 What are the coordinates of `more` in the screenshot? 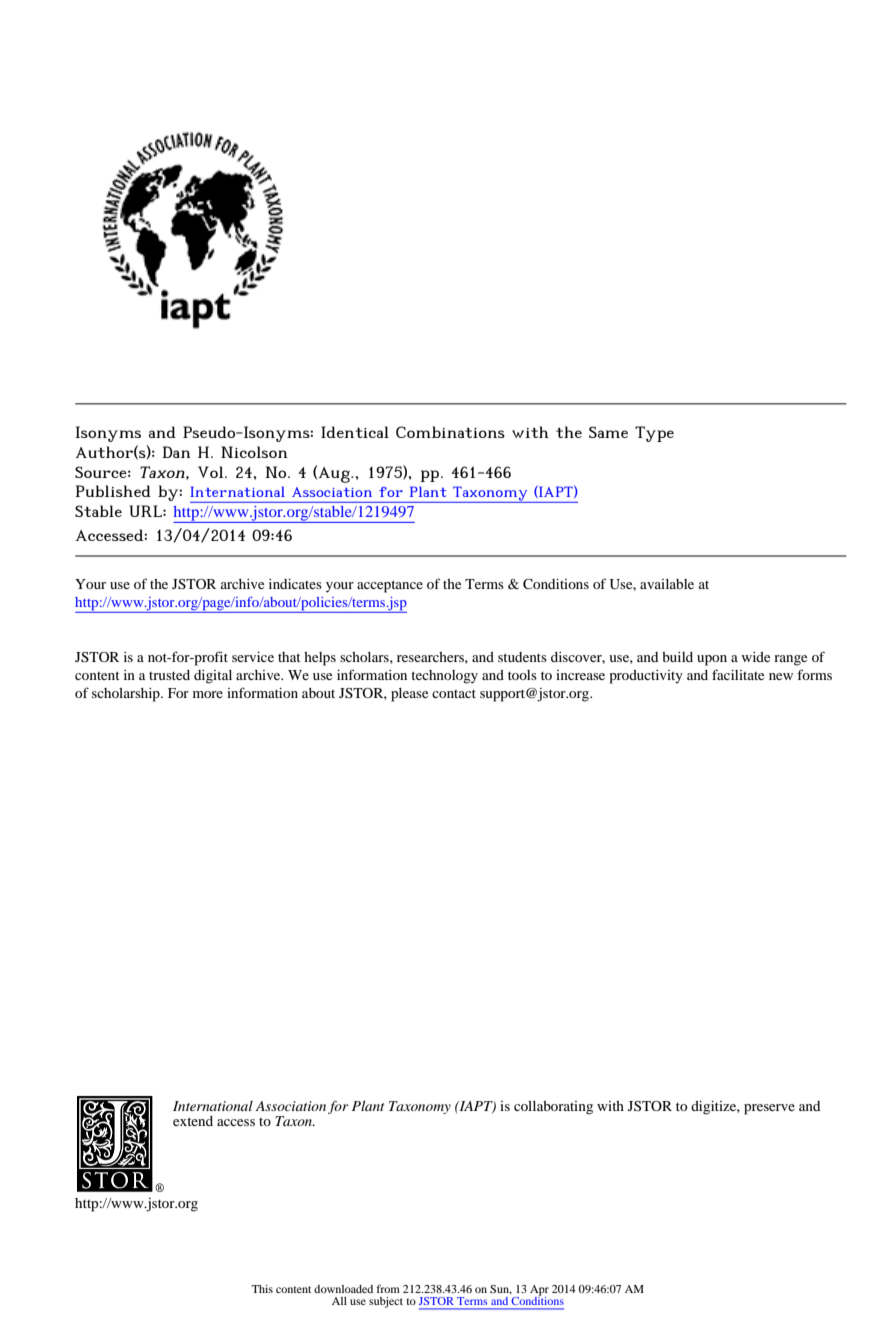 It's located at (208, 694).
